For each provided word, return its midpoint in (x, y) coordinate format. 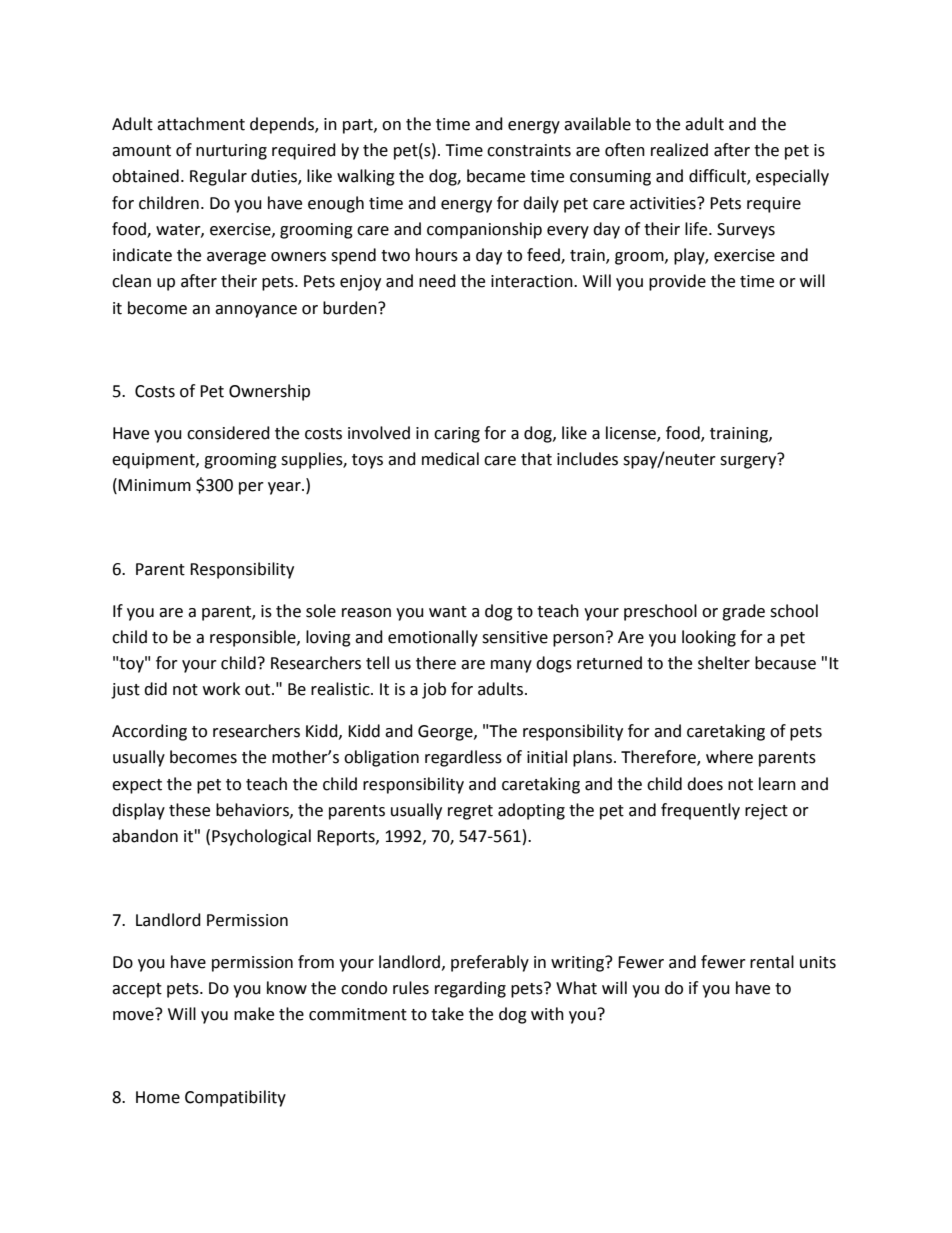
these (189, 810)
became (496, 176)
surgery (749, 461)
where (729, 757)
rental (772, 962)
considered (228, 433)
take (447, 1014)
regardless (463, 758)
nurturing (231, 152)
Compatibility (235, 1098)
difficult (718, 177)
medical (450, 459)
